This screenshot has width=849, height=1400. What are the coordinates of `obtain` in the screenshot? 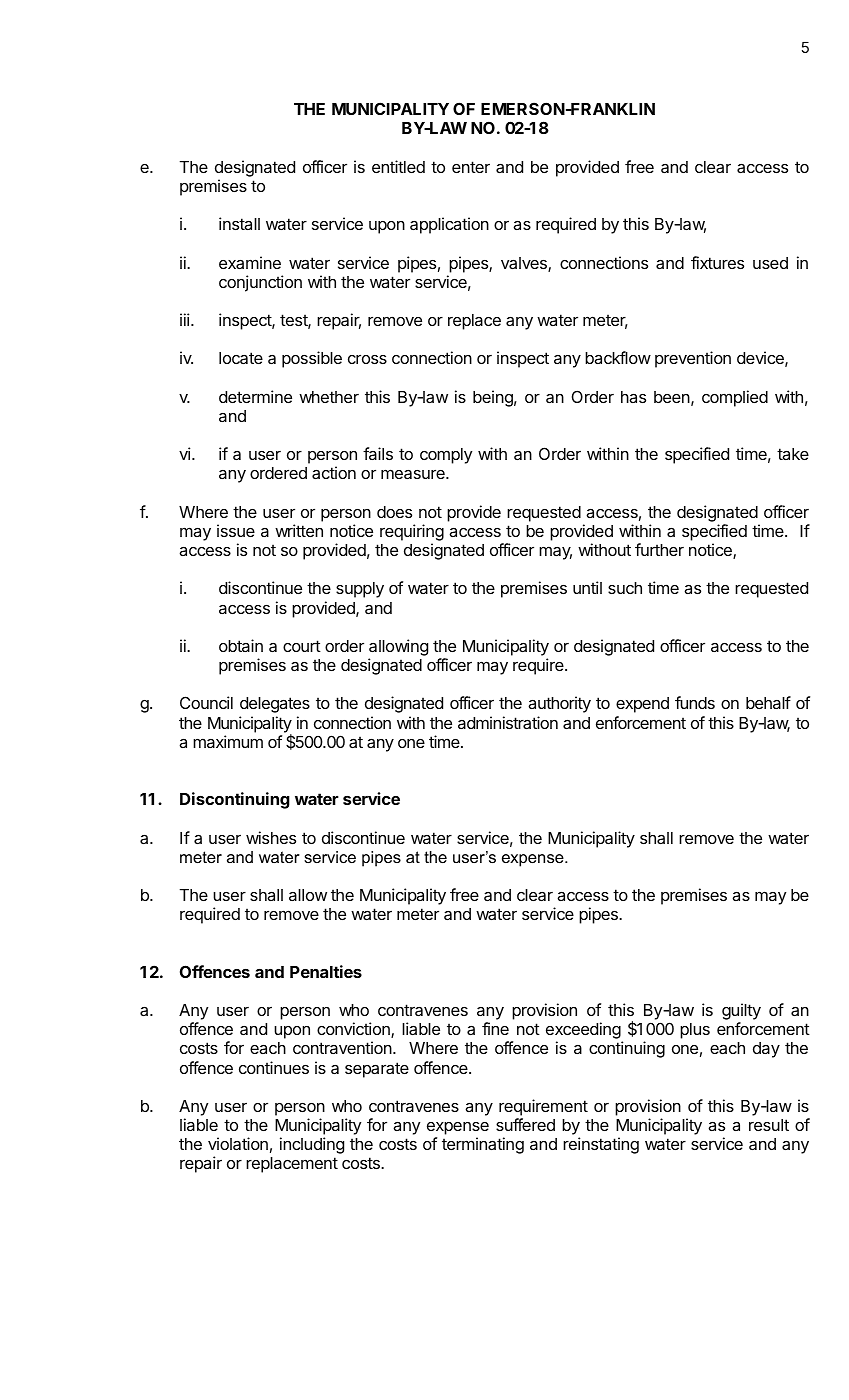 It's located at (241, 645).
